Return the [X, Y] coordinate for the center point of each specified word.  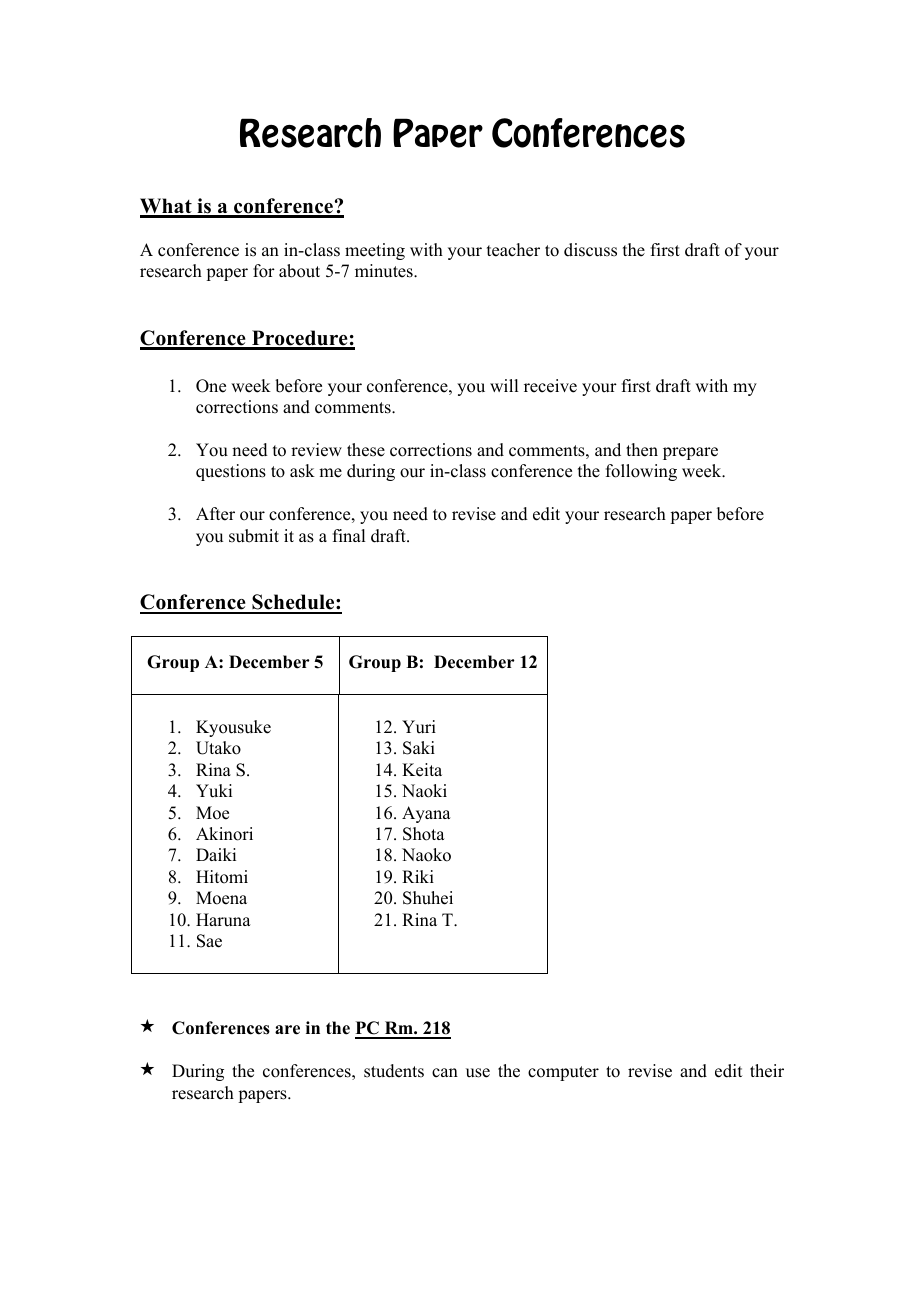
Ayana [426, 814]
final [349, 535]
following [641, 472]
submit [254, 536]
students [394, 1071]
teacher [513, 250]
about [299, 271]
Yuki [214, 791]
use [478, 1073]
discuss [590, 250]
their [767, 1071]
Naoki [424, 791]
